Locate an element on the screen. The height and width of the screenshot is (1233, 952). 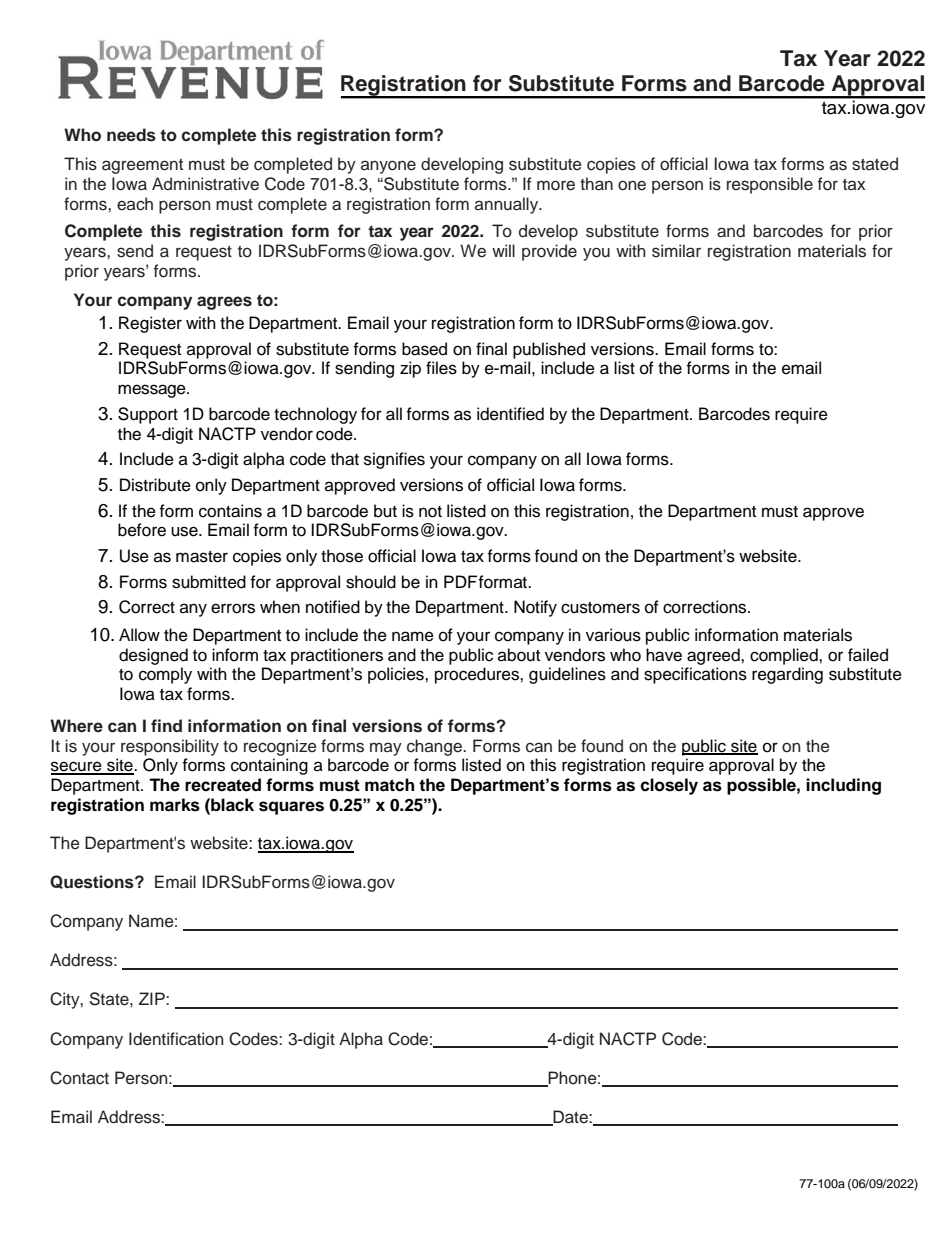
Identification is located at coordinates (176, 1039).
